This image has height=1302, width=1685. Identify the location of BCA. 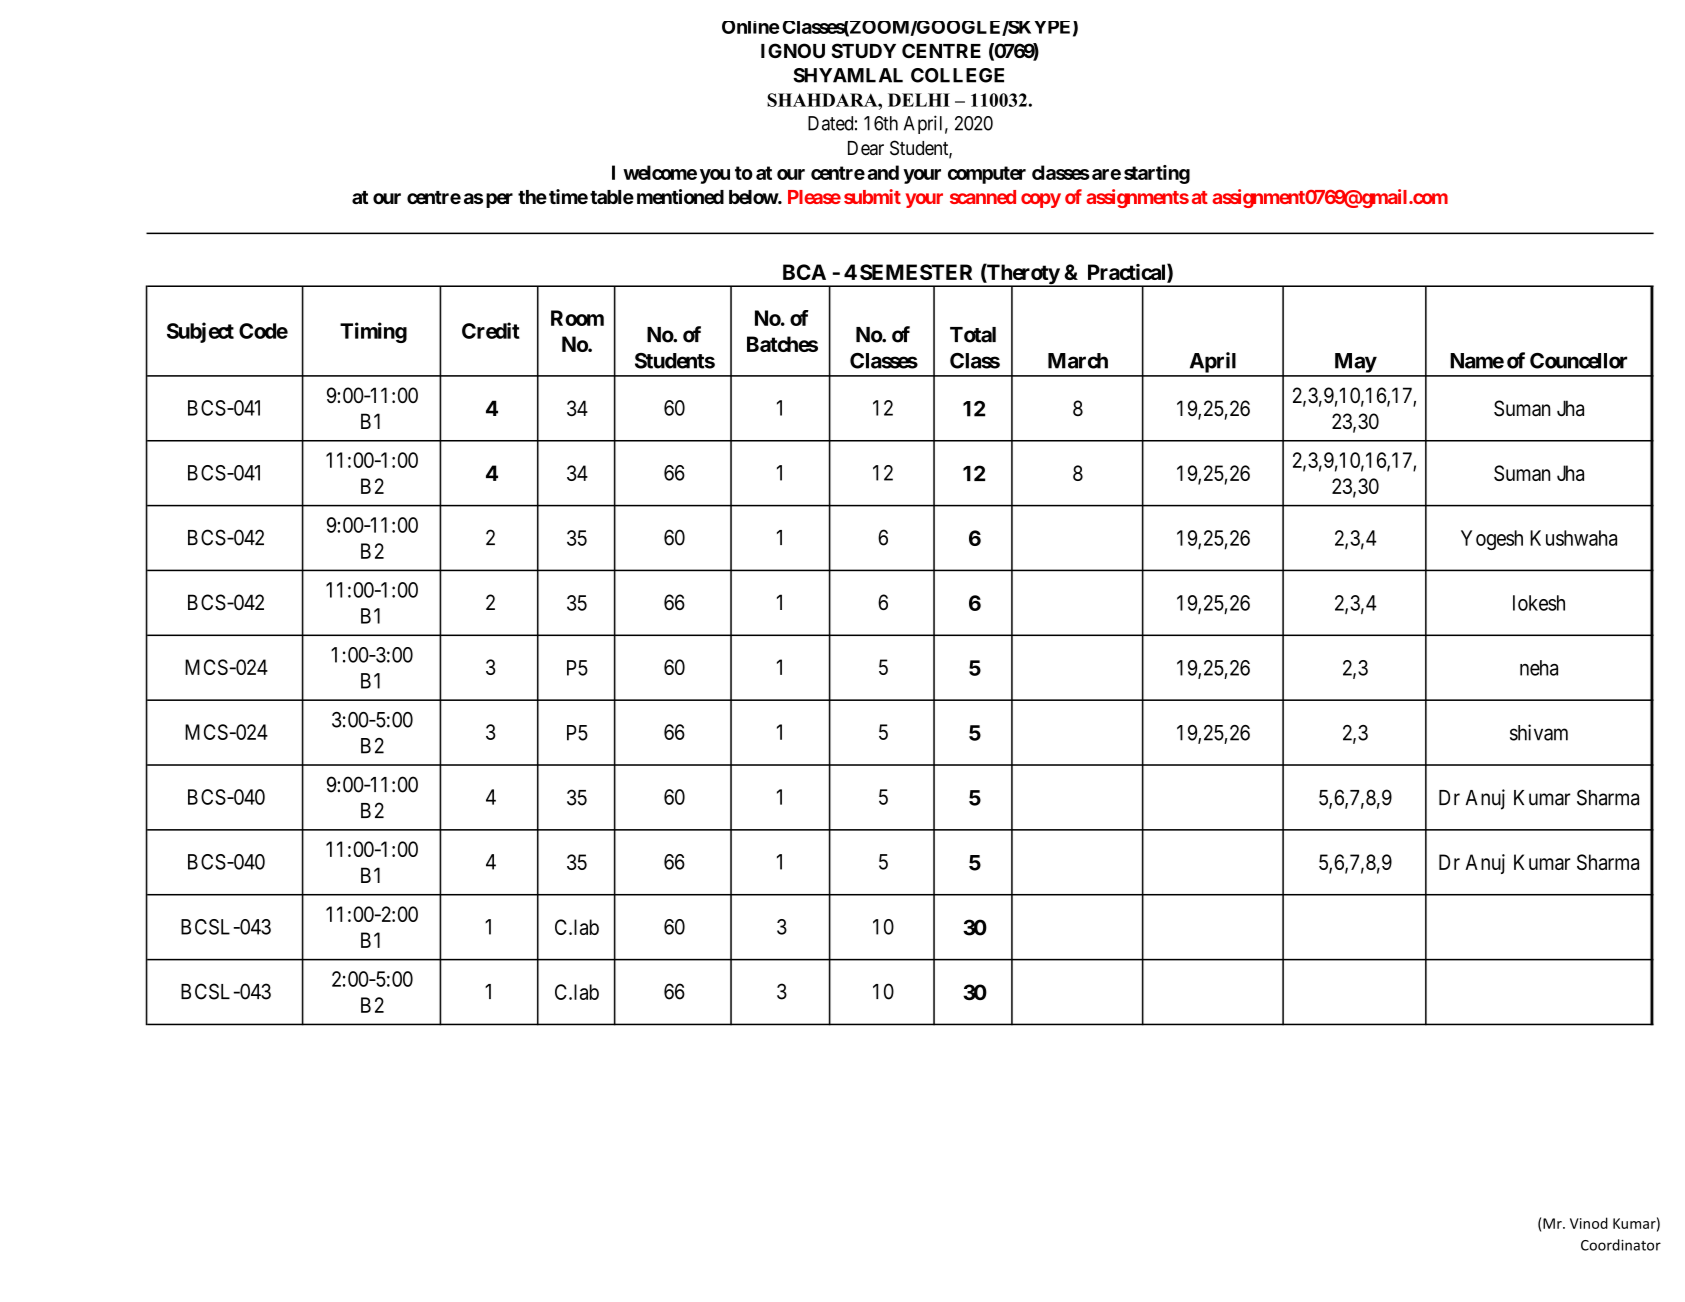
(804, 272).
